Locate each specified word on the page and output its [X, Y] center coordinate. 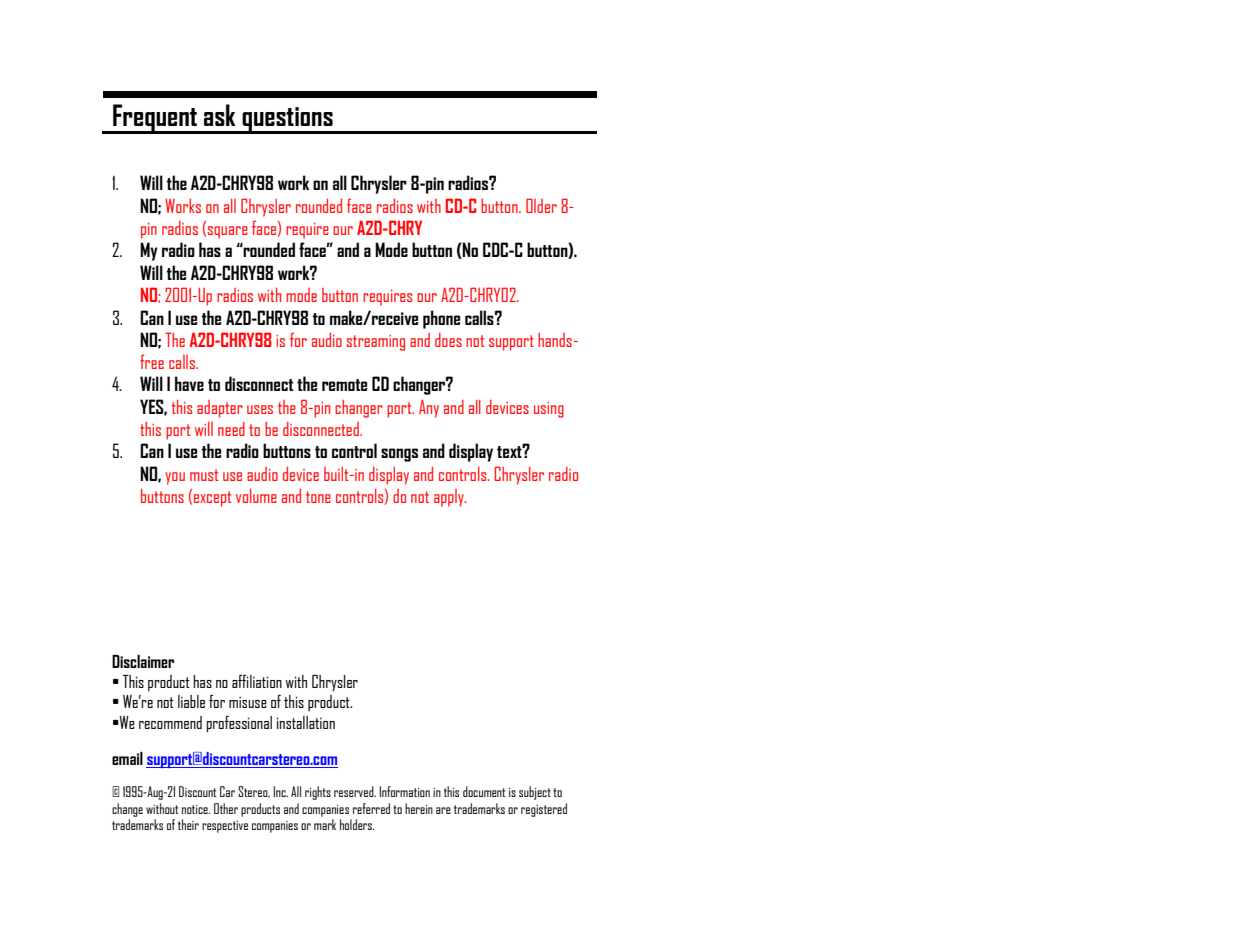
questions [287, 120]
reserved [355, 791]
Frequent [155, 119]
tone [318, 497]
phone [441, 319]
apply [450, 498]
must [204, 475]
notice [196, 809]
